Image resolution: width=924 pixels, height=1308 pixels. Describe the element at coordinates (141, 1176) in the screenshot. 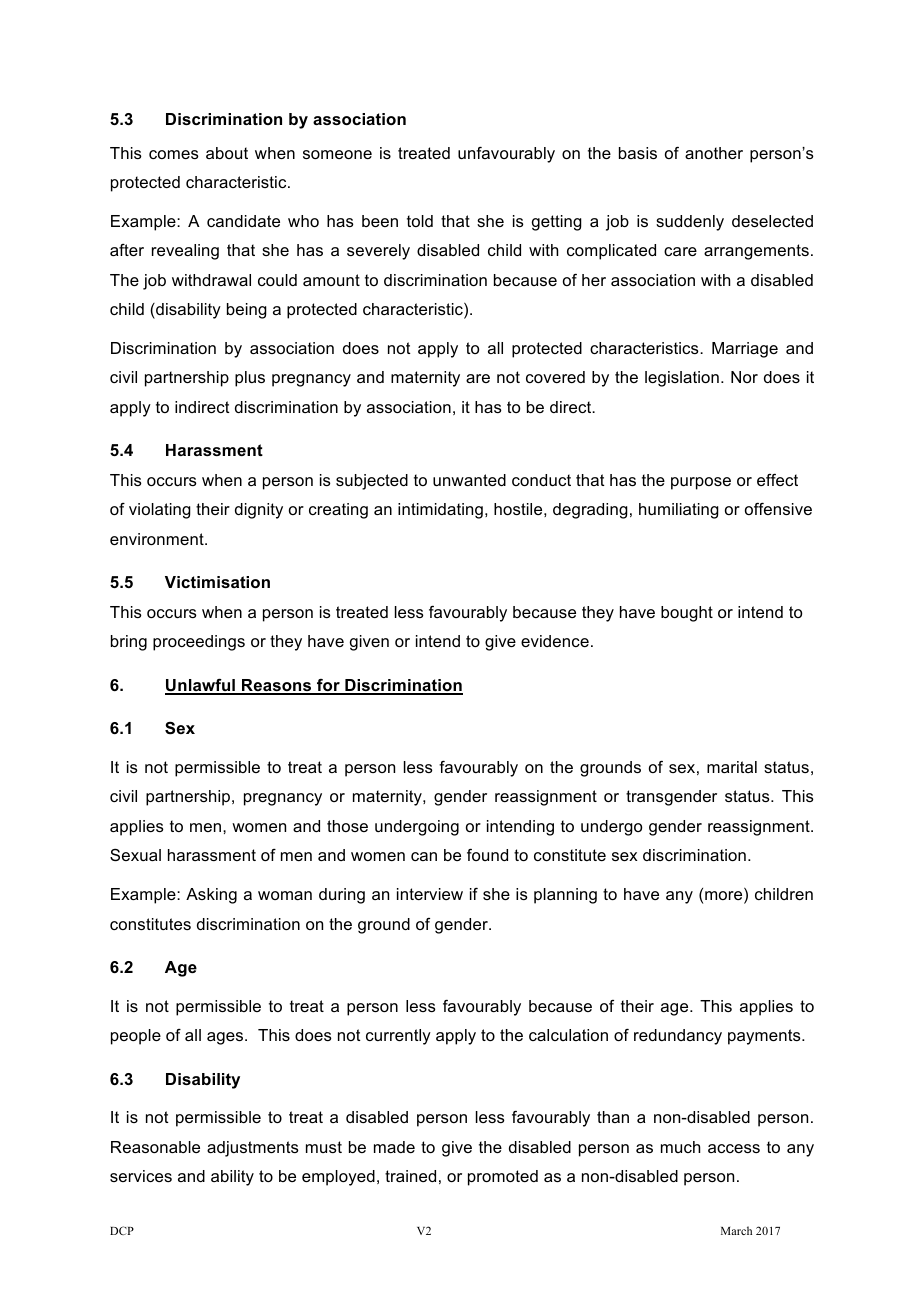

I see `services` at that location.
